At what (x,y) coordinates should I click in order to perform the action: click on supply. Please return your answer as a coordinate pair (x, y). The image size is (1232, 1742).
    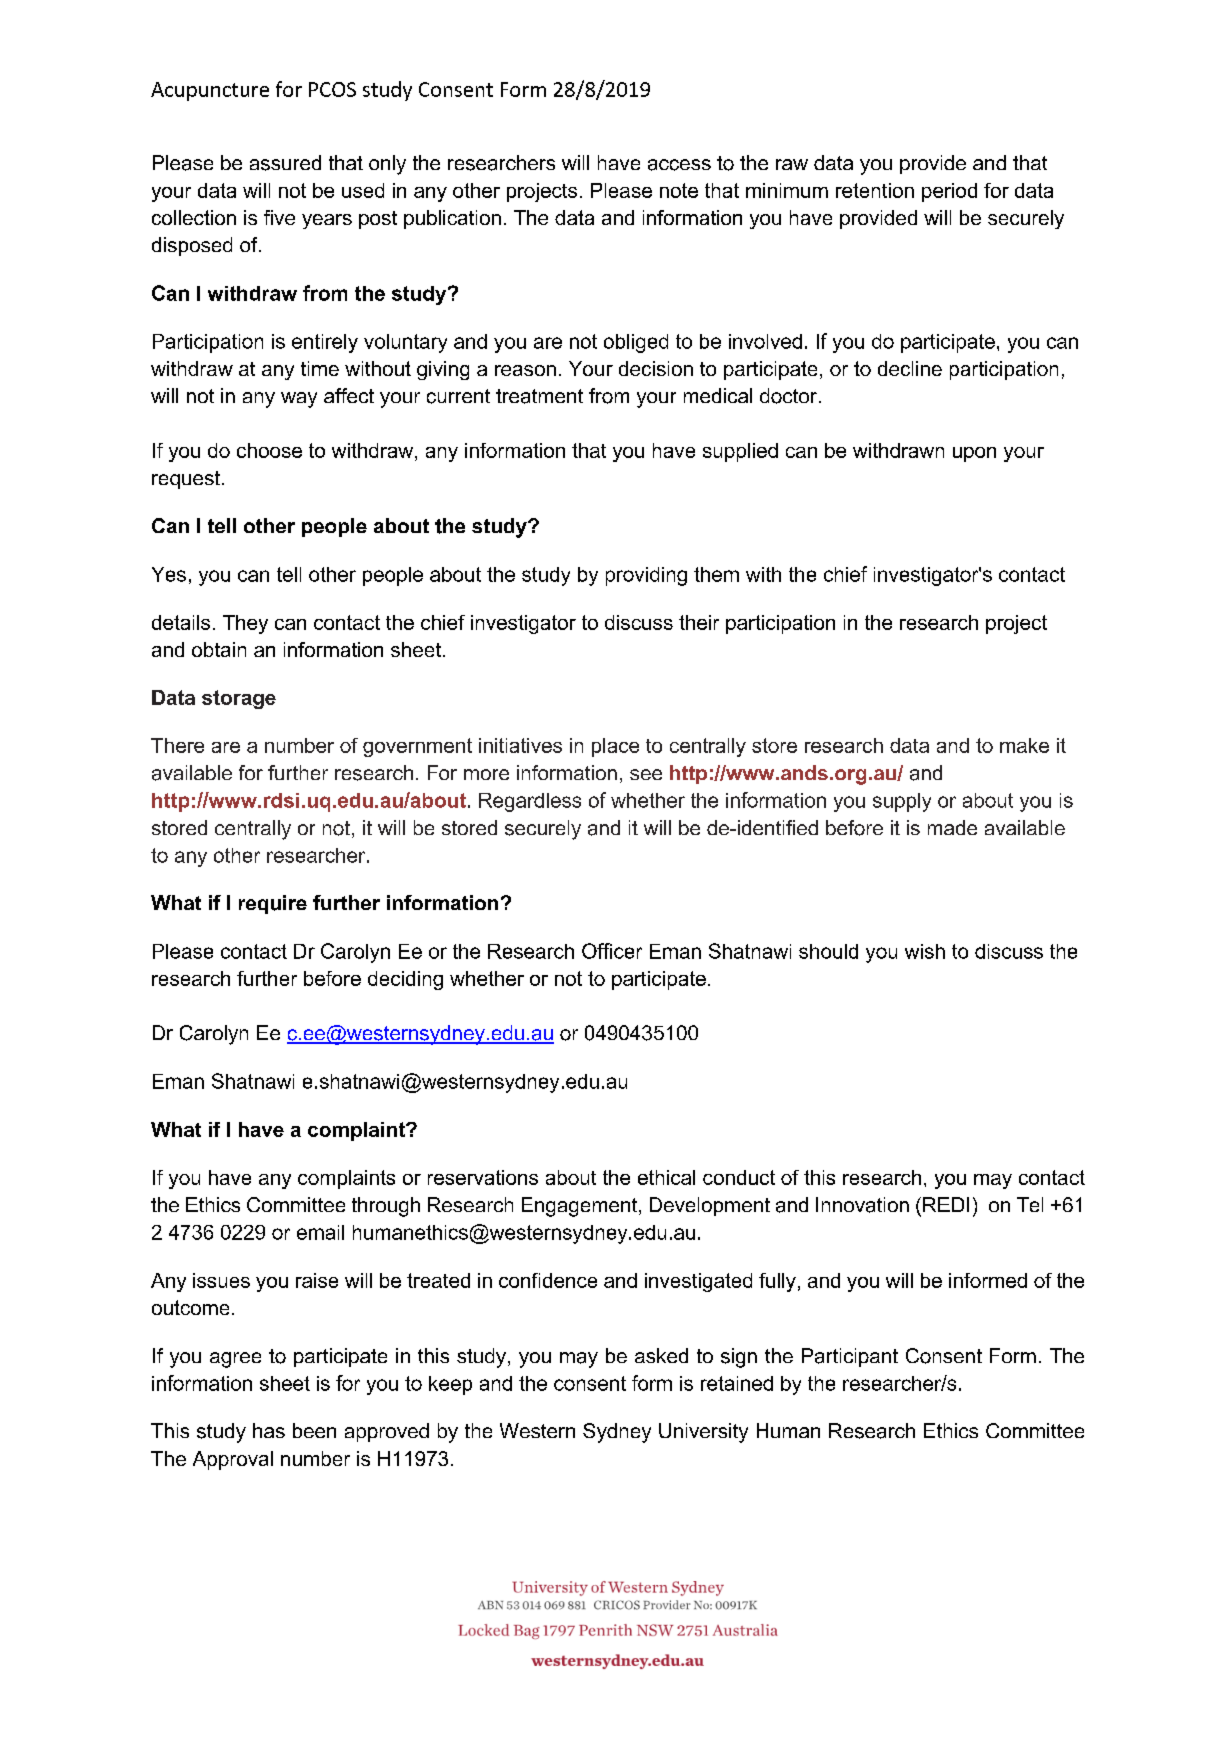
    Looking at the image, I should click on (902, 802).
